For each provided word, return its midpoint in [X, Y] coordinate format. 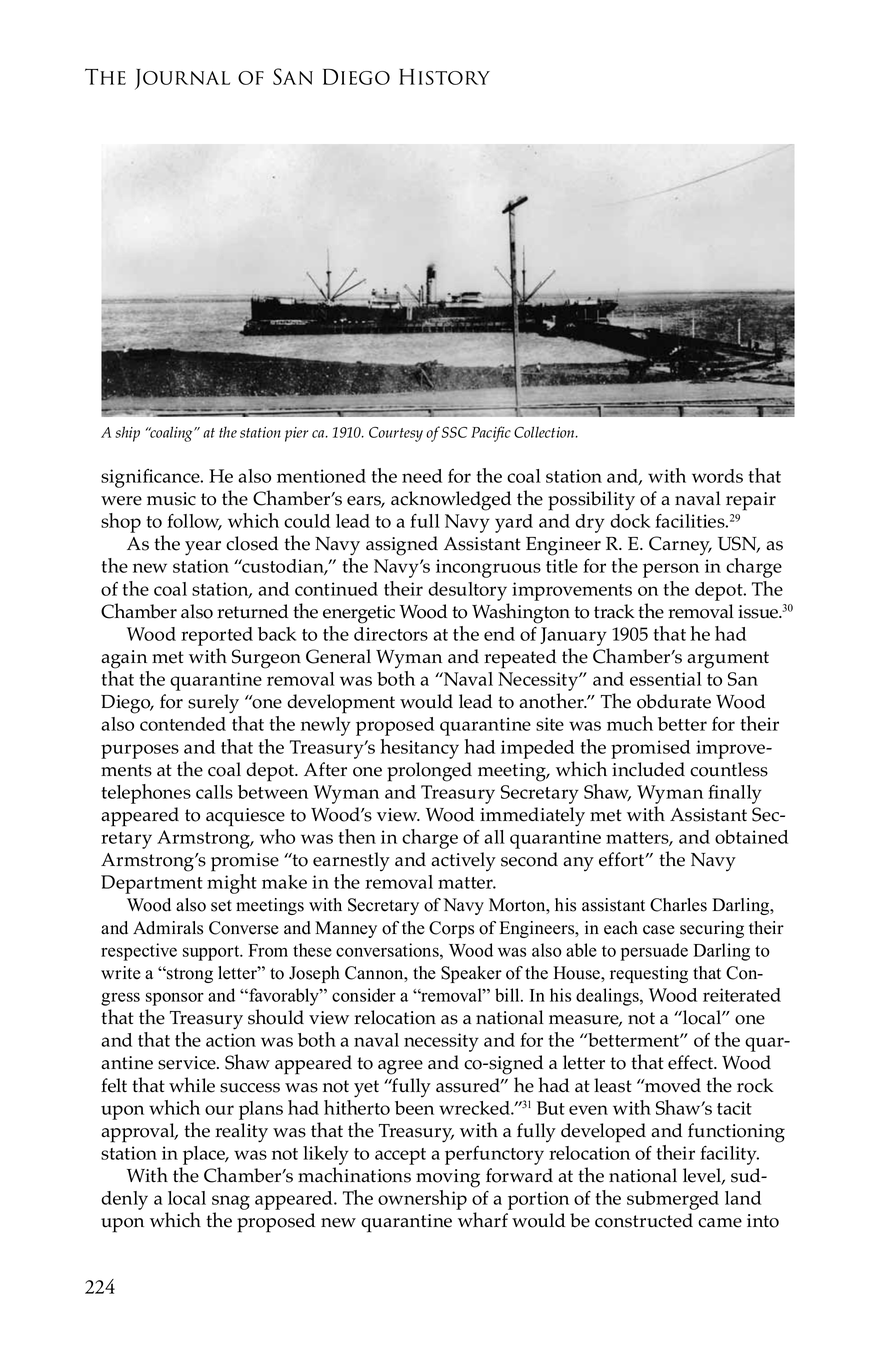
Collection [545, 432]
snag [231, 1202]
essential [666, 679]
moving [448, 1178]
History [444, 77]
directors [391, 634]
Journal [182, 79]
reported [217, 636]
